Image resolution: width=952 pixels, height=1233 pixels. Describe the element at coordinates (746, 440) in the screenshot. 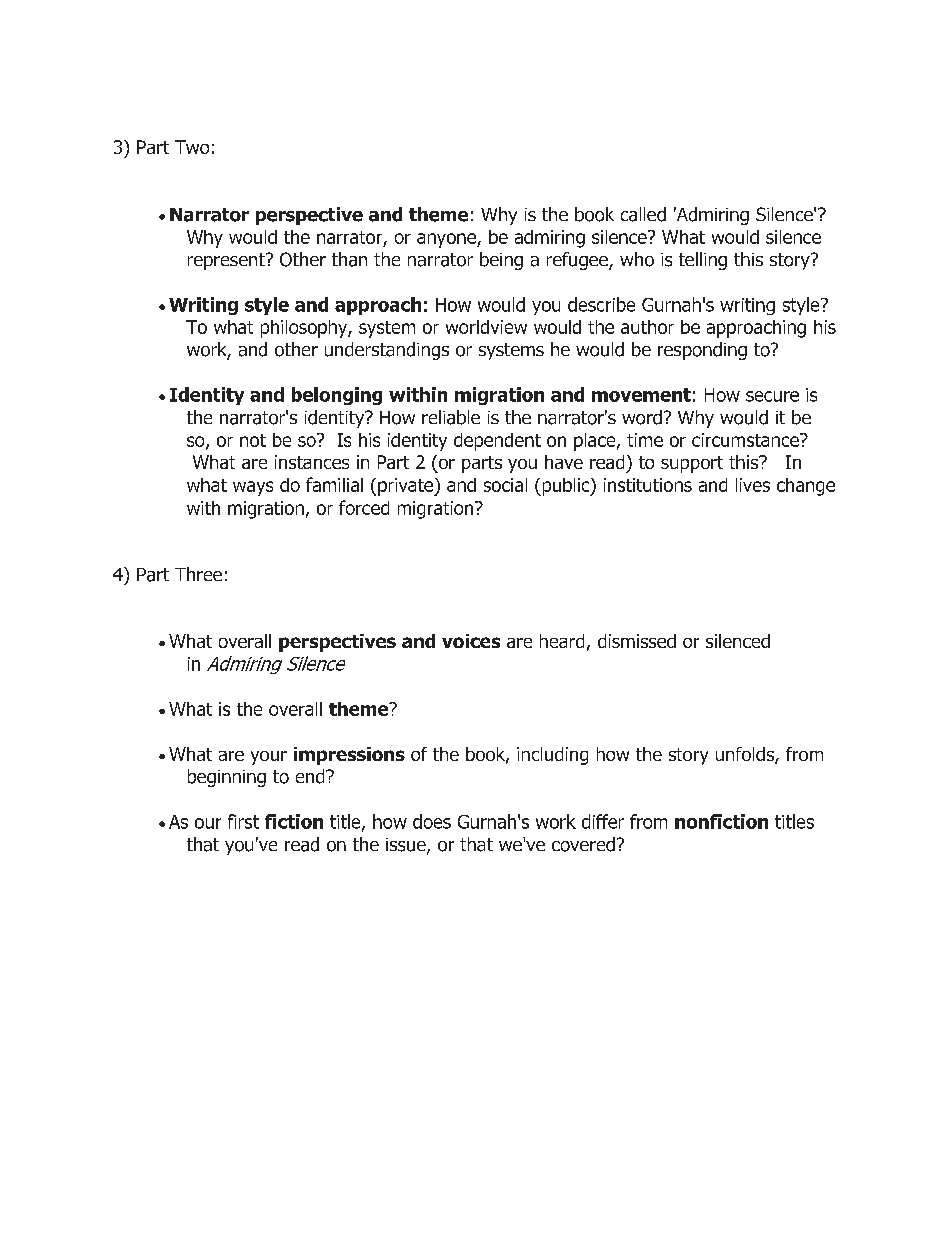

I see `circumstance` at that location.
